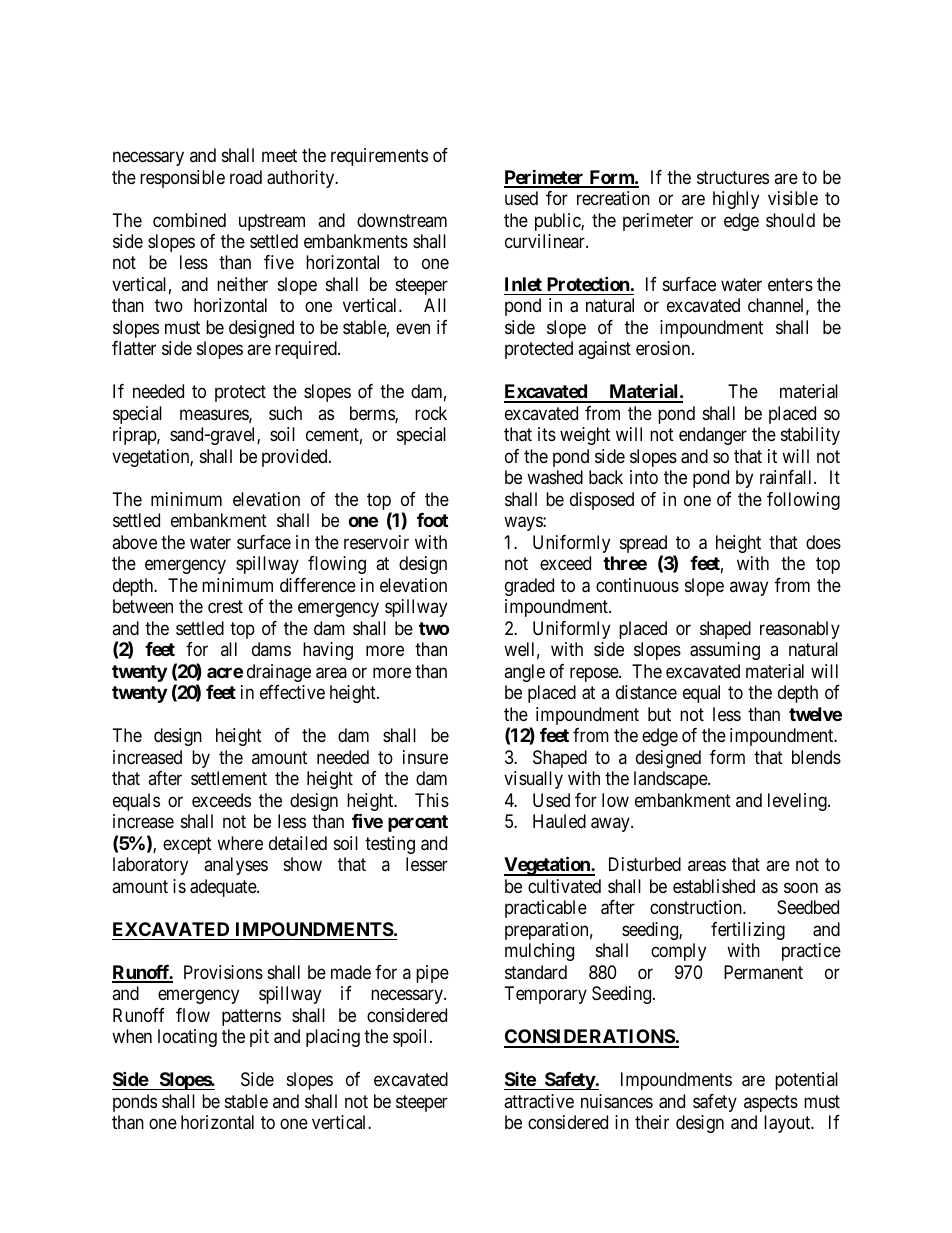 The width and height of the page is (952, 1233). What do you see at coordinates (659, 714) in the page?
I see `but` at bounding box center [659, 714].
